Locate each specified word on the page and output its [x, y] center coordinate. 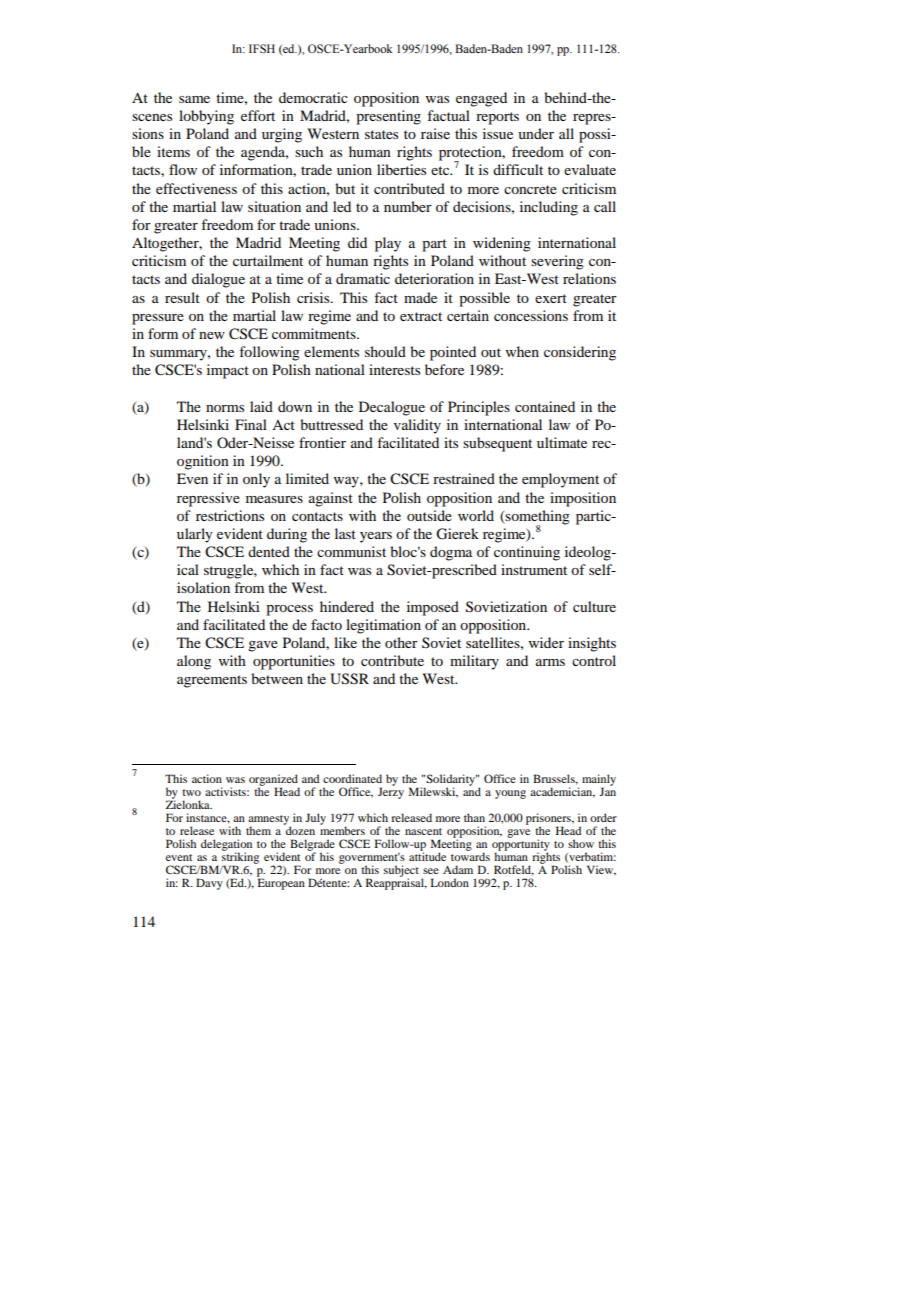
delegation [226, 846]
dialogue [218, 280]
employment [560, 480]
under [536, 133]
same [194, 99]
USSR [349, 679]
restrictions [230, 515]
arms [550, 662]
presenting [388, 117]
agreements [212, 681]
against [331, 499]
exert [551, 298]
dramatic [363, 278]
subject [401, 872]
